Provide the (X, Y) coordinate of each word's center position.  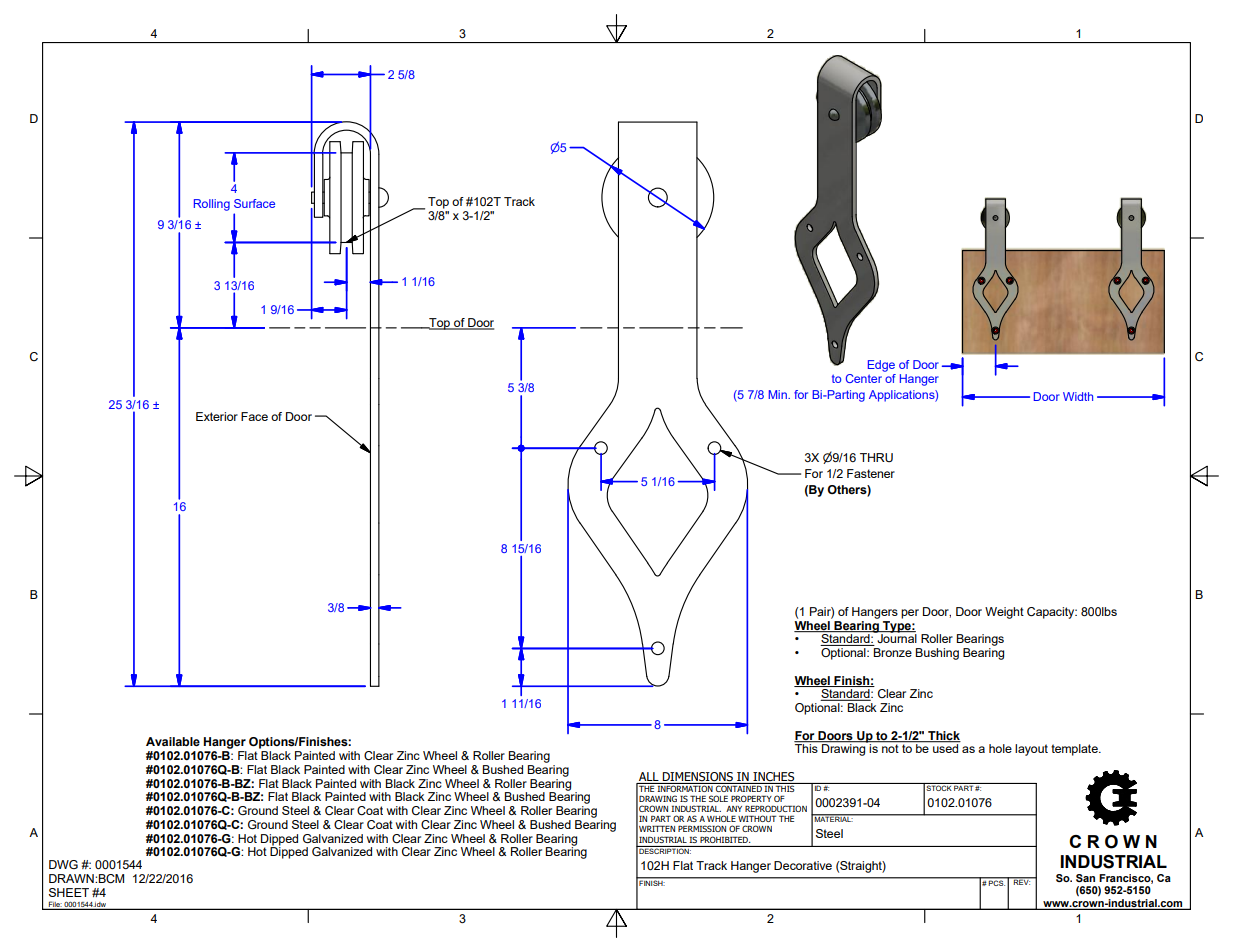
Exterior (217, 416)
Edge (881, 366)
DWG (63, 864)
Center (864, 378)
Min (779, 394)
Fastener (871, 473)
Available (173, 741)
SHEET (69, 892)
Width (1078, 396)
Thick (943, 736)
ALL (649, 778)
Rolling (212, 205)
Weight (1004, 613)
